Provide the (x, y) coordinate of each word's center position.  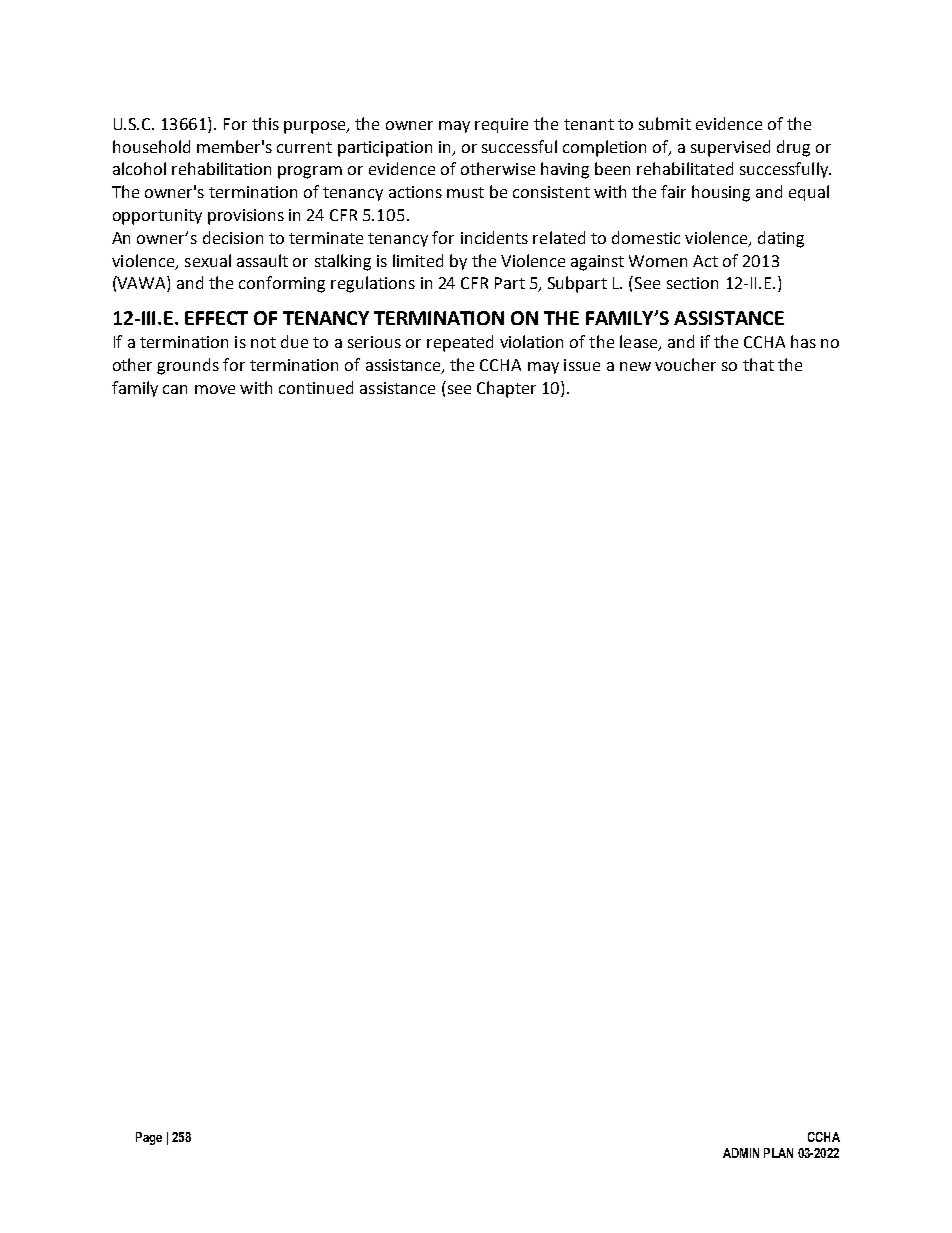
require (501, 125)
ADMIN (741, 1153)
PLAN (778, 1153)
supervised (730, 148)
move (215, 389)
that (758, 364)
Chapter (506, 389)
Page (149, 1138)
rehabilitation (221, 168)
